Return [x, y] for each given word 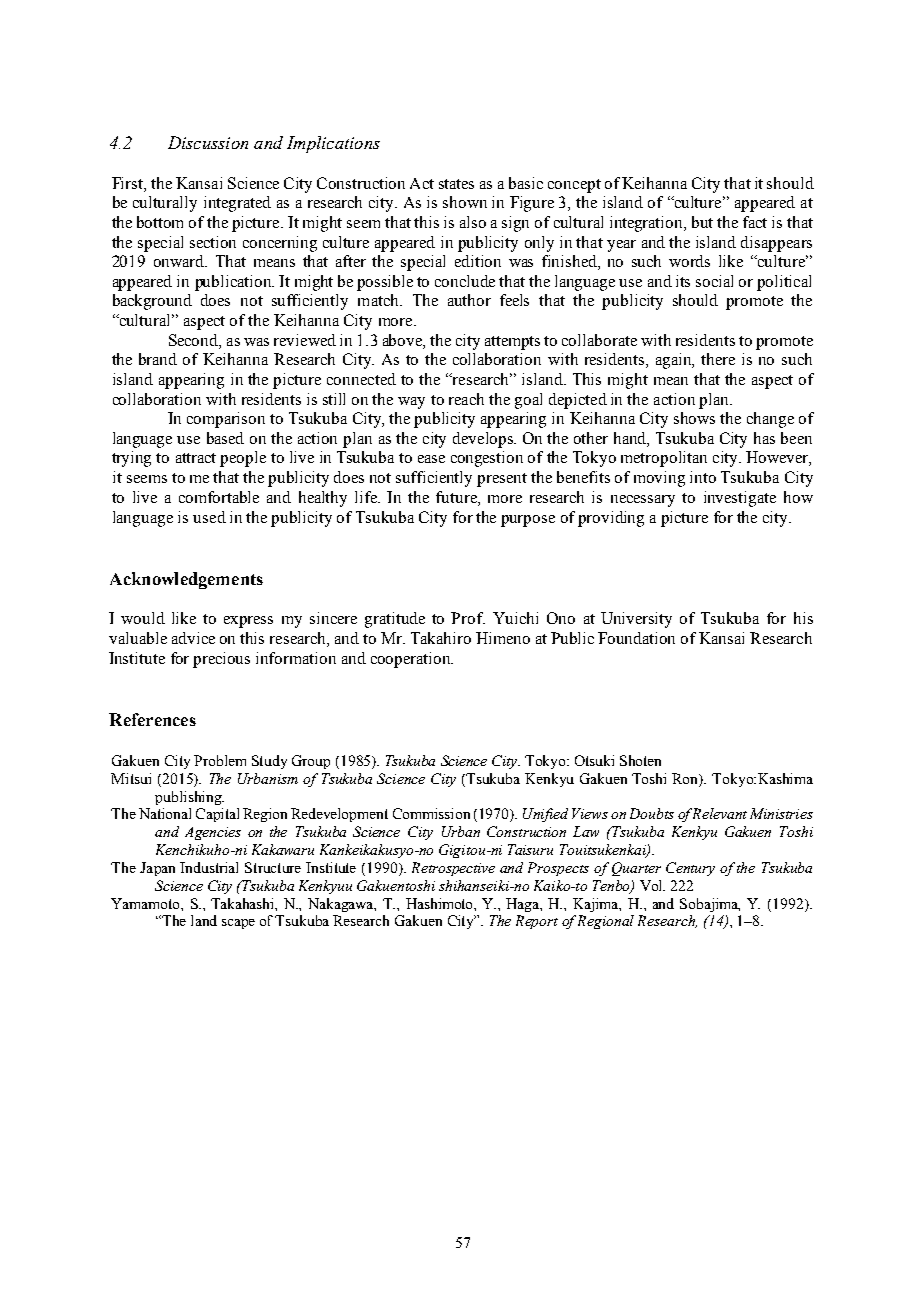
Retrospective [453, 869]
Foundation [636, 638]
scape [238, 924]
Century [690, 869]
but [702, 222]
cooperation [412, 660]
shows [694, 418]
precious [221, 660]
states [456, 184]
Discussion [208, 142]
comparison [226, 420]
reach [466, 399]
